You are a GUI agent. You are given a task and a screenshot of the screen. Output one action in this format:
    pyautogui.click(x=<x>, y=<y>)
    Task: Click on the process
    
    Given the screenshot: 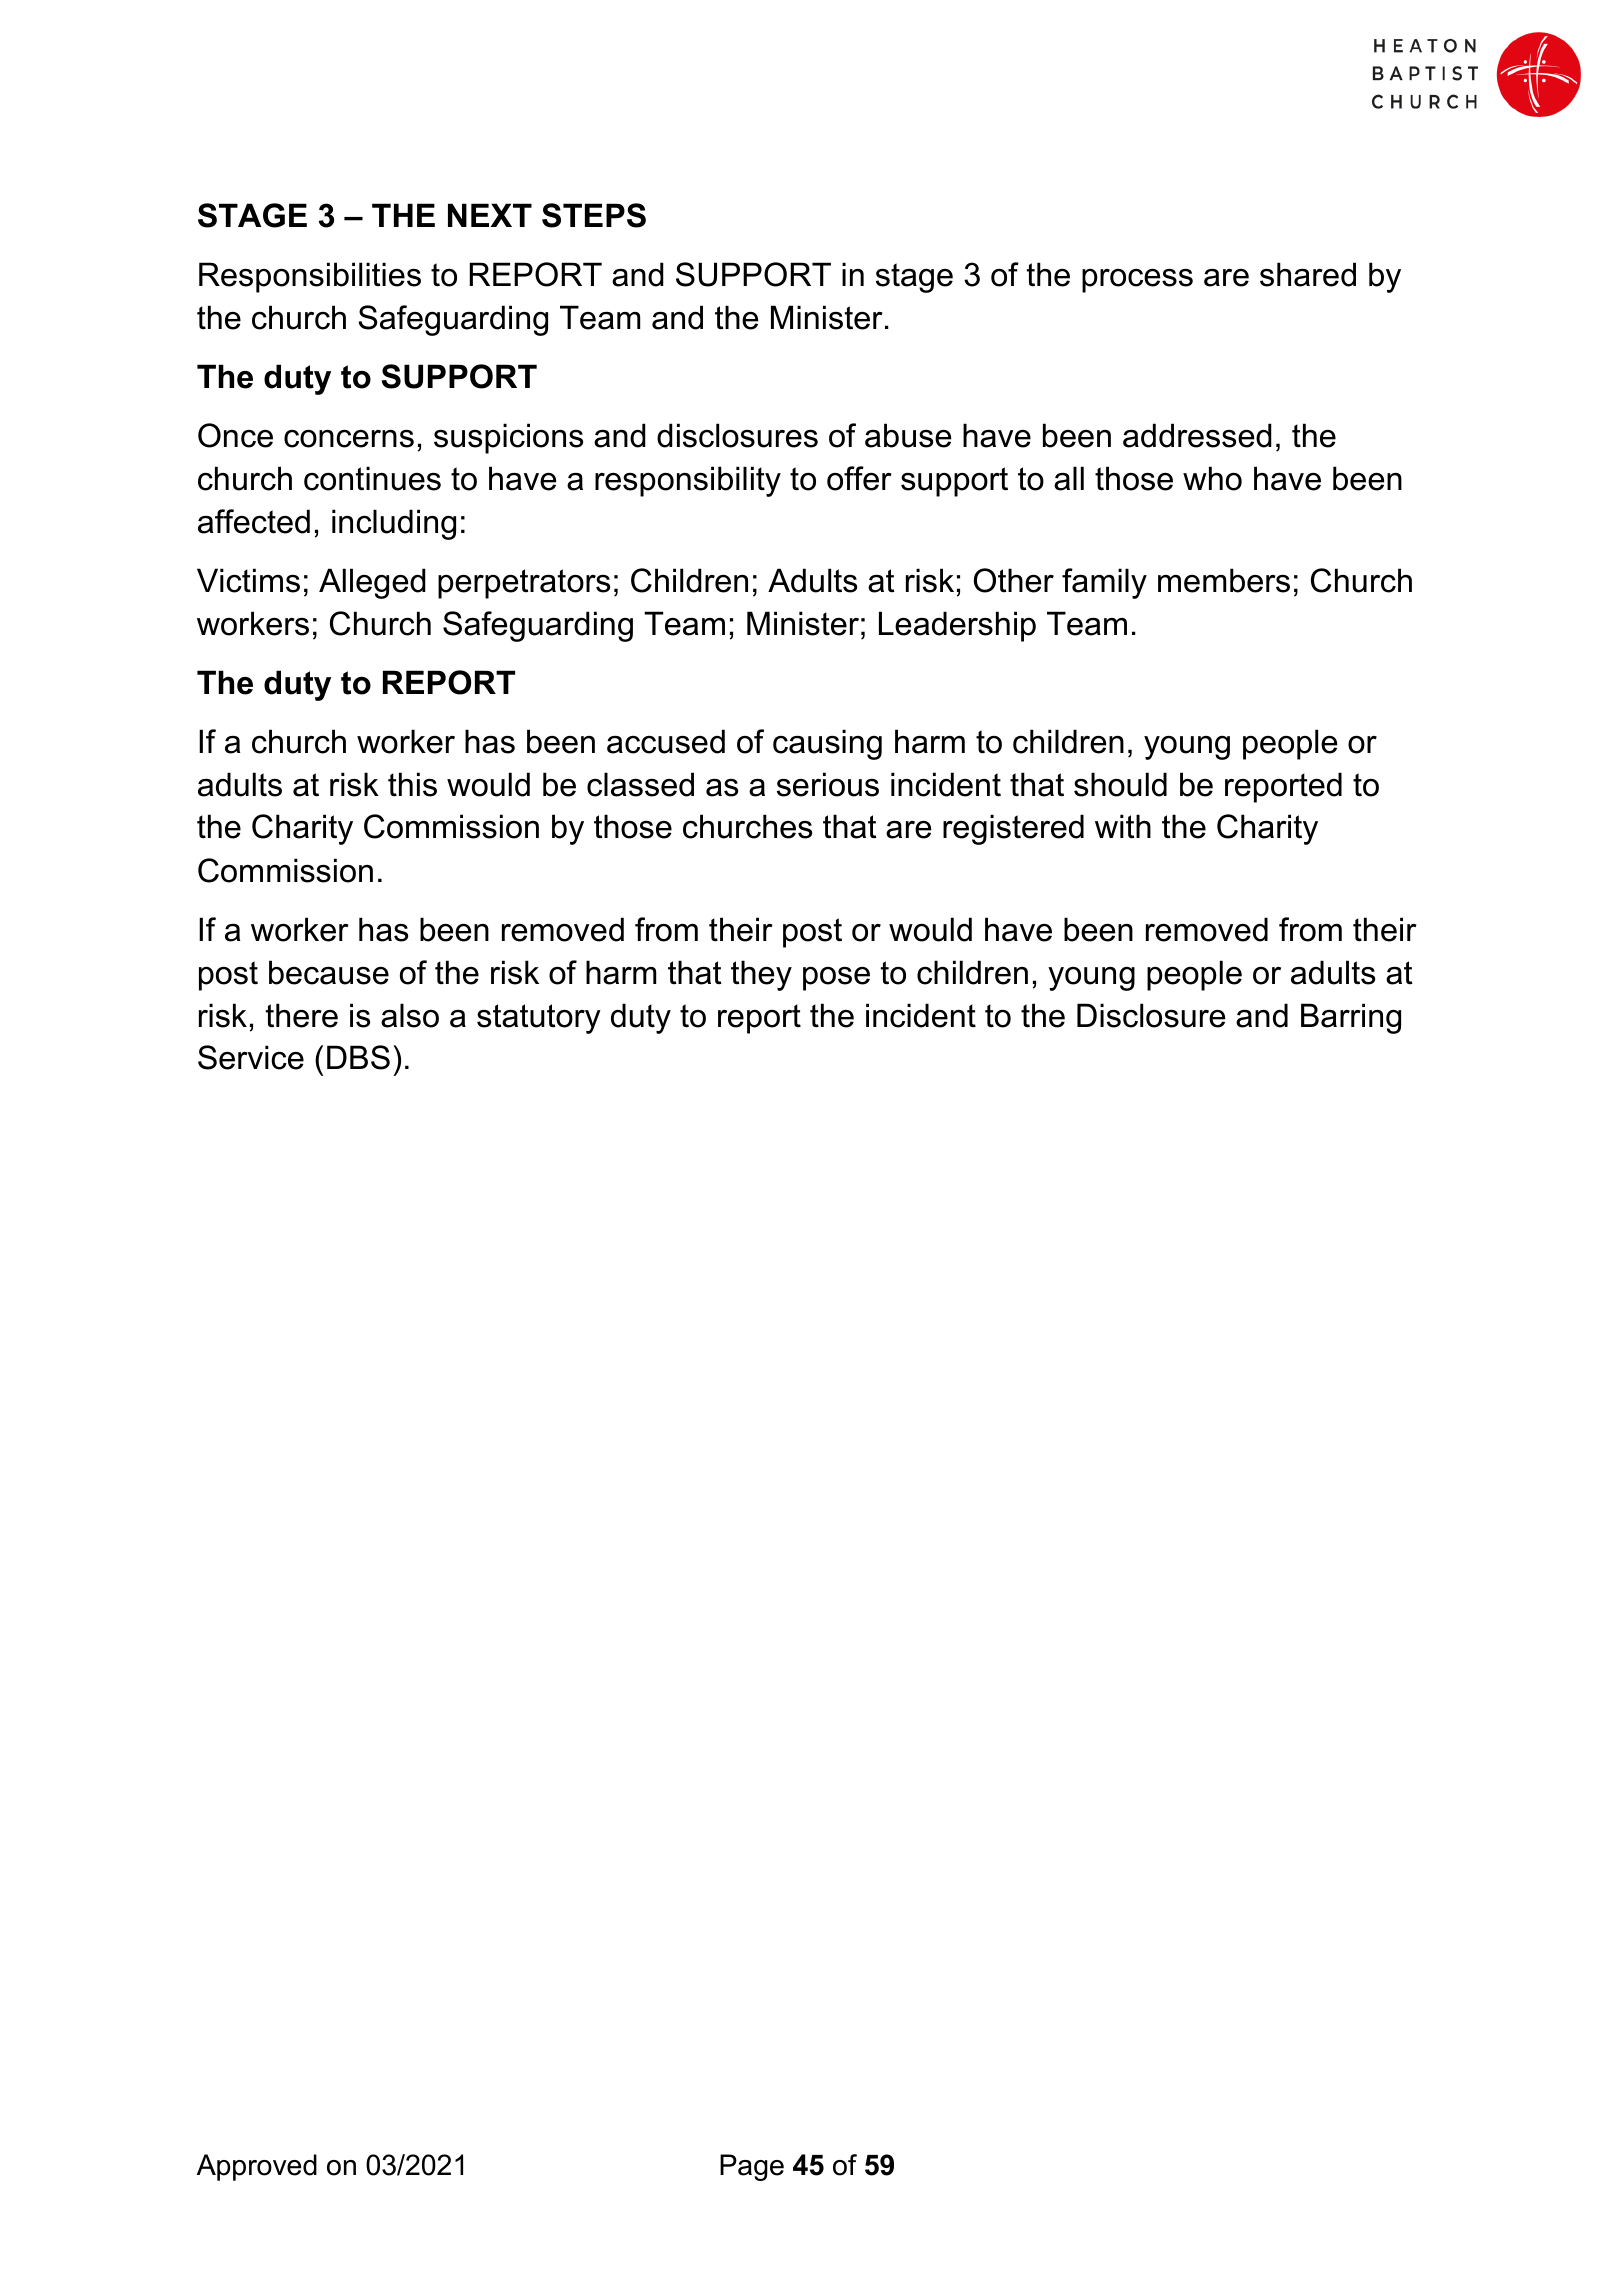 What is the action you would take?
    pyautogui.click(x=1137, y=281)
